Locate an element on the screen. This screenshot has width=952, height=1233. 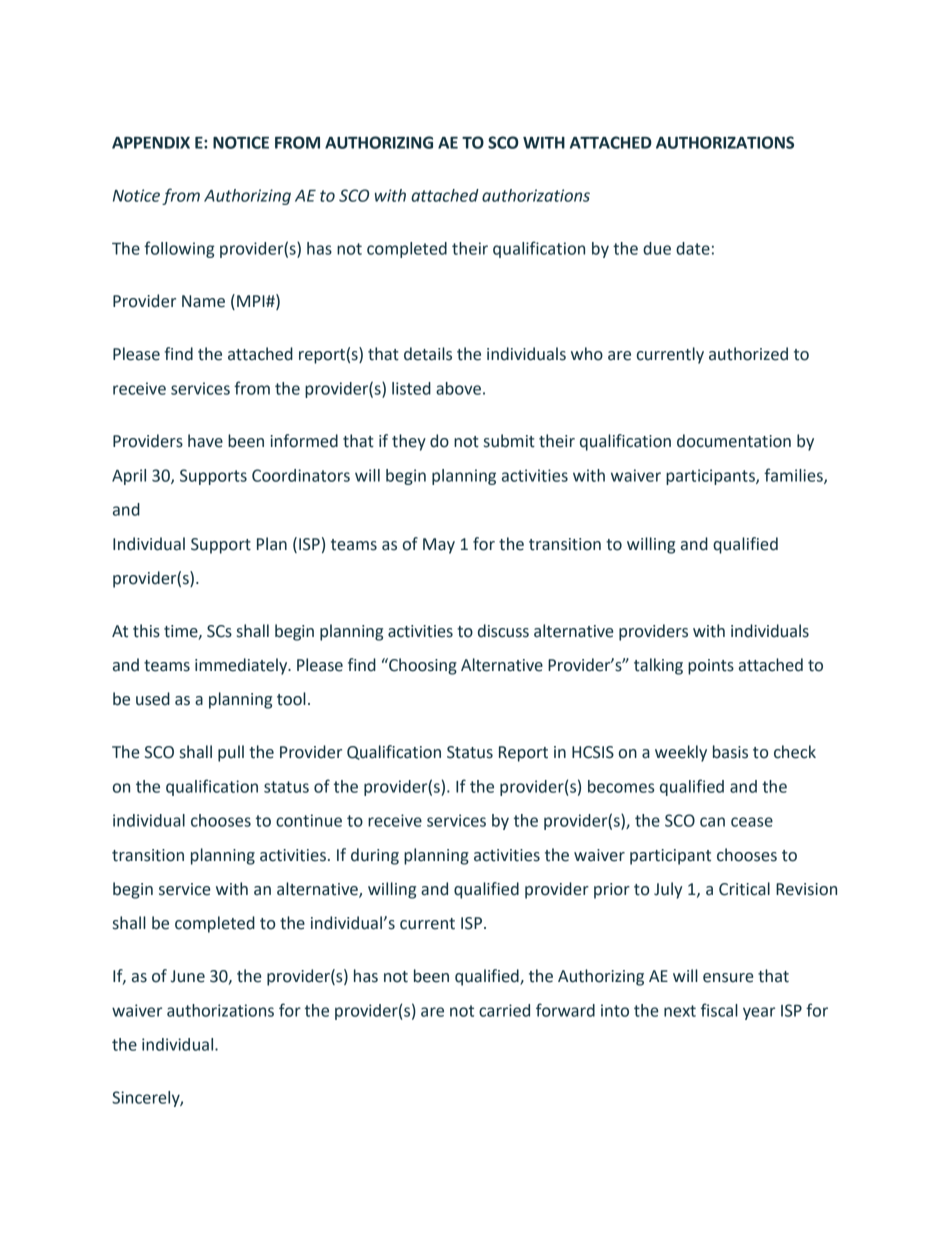
ensure is located at coordinates (728, 978).
